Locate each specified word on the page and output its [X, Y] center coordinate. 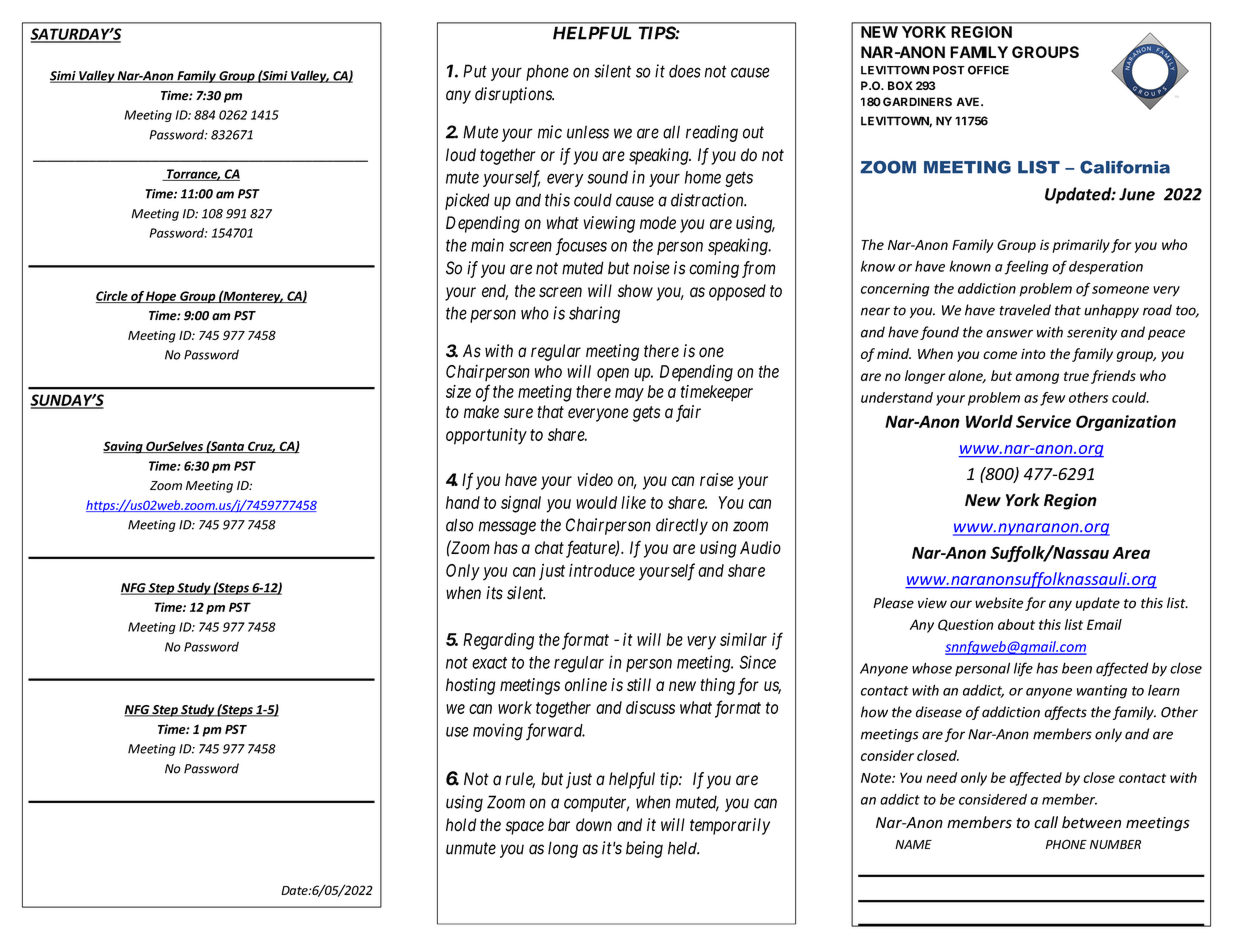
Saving [124, 447]
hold [461, 825]
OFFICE [988, 70]
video [595, 479]
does [685, 71]
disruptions [514, 95]
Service [1043, 421]
